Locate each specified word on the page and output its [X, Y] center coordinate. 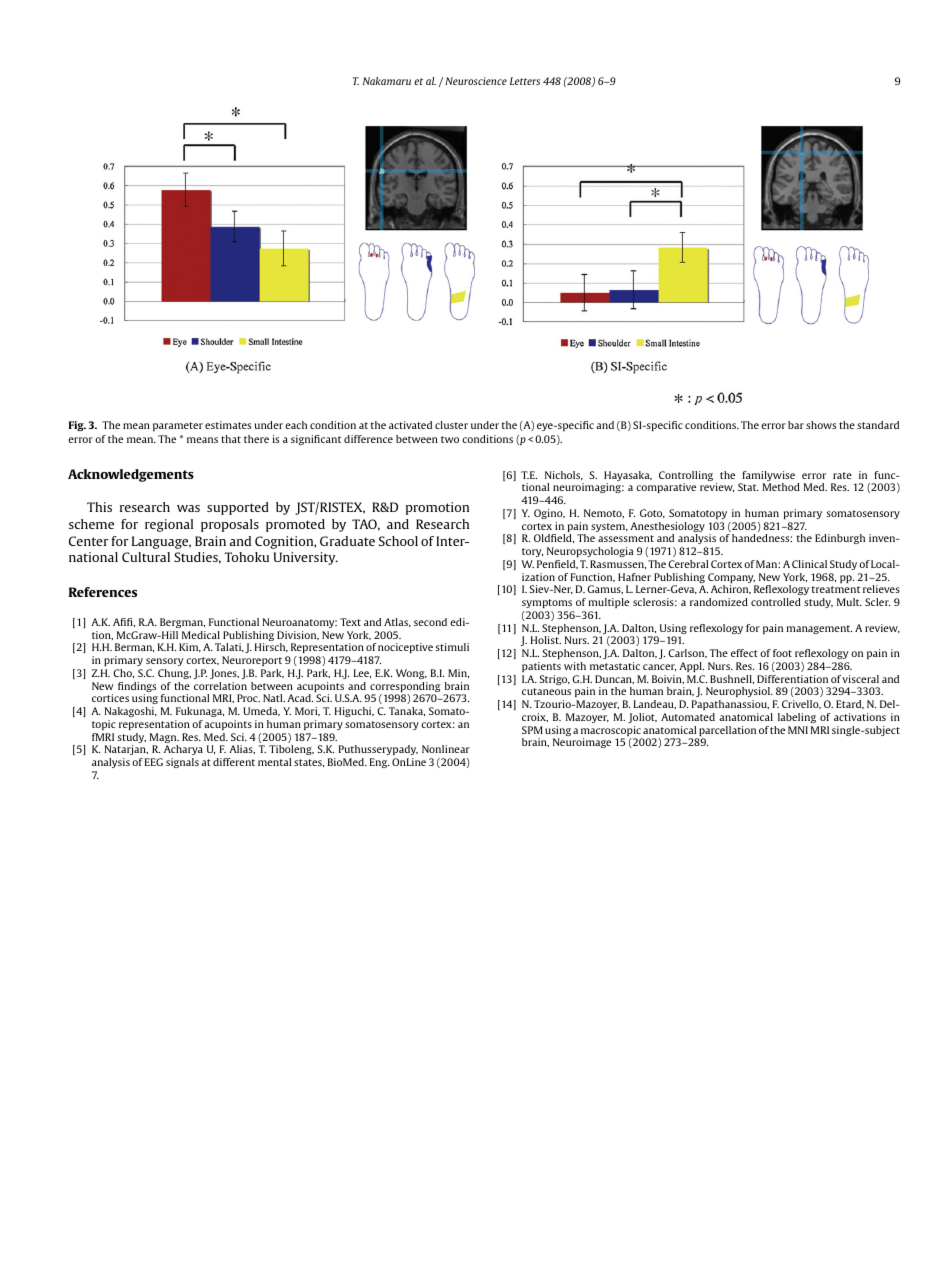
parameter [178, 426]
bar [796, 425]
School [398, 541]
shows [821, 425]
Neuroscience [476, 81]
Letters [525, 81]
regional [169, 525]
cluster [451, 425]
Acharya [183, 752]
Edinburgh [840, 539]
